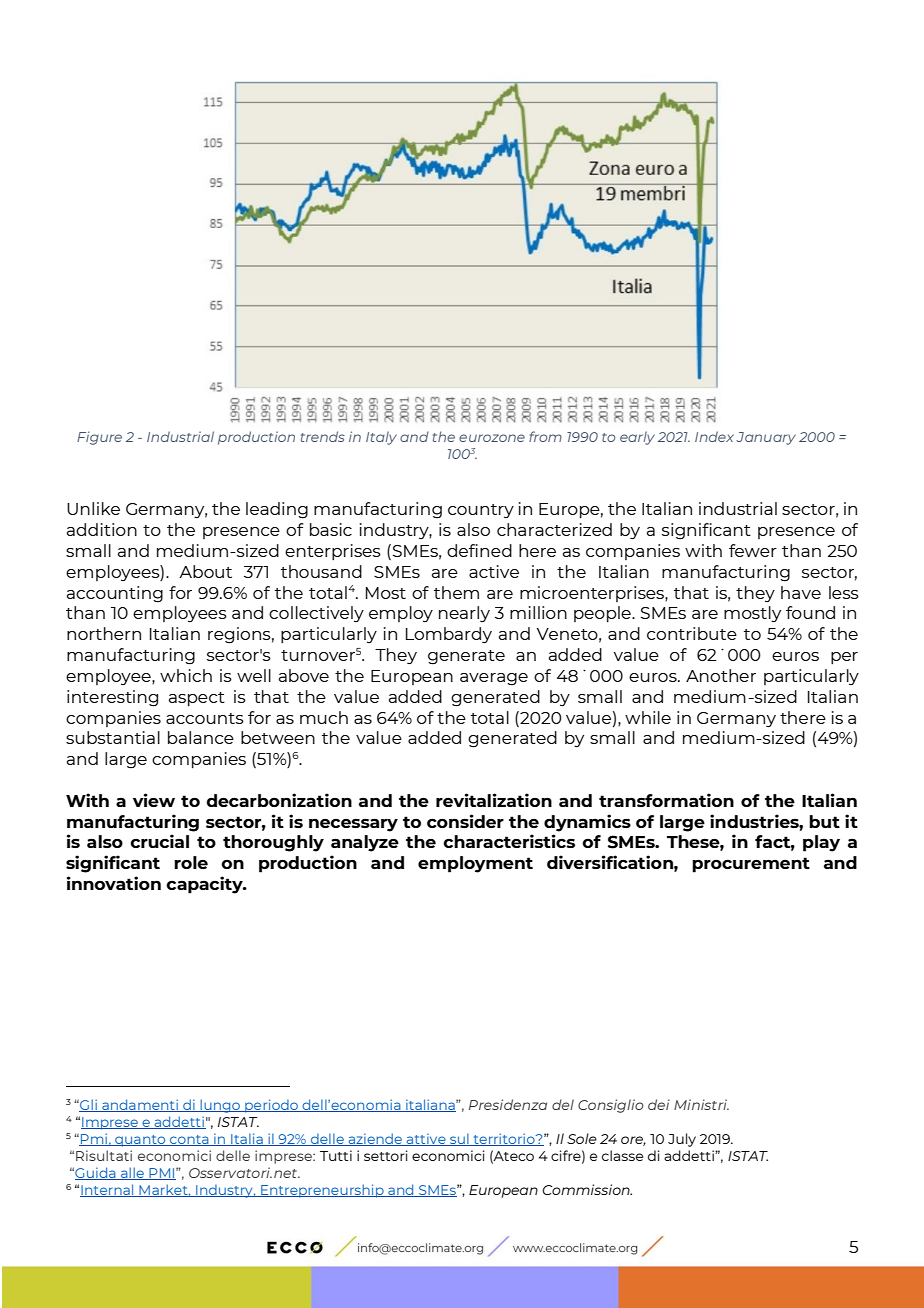 Image resolution: width=924 pixels, height=1308 pixels. Describe the element at coordinates (205, 885) in the screenshot. I see `capacity` at that location.
